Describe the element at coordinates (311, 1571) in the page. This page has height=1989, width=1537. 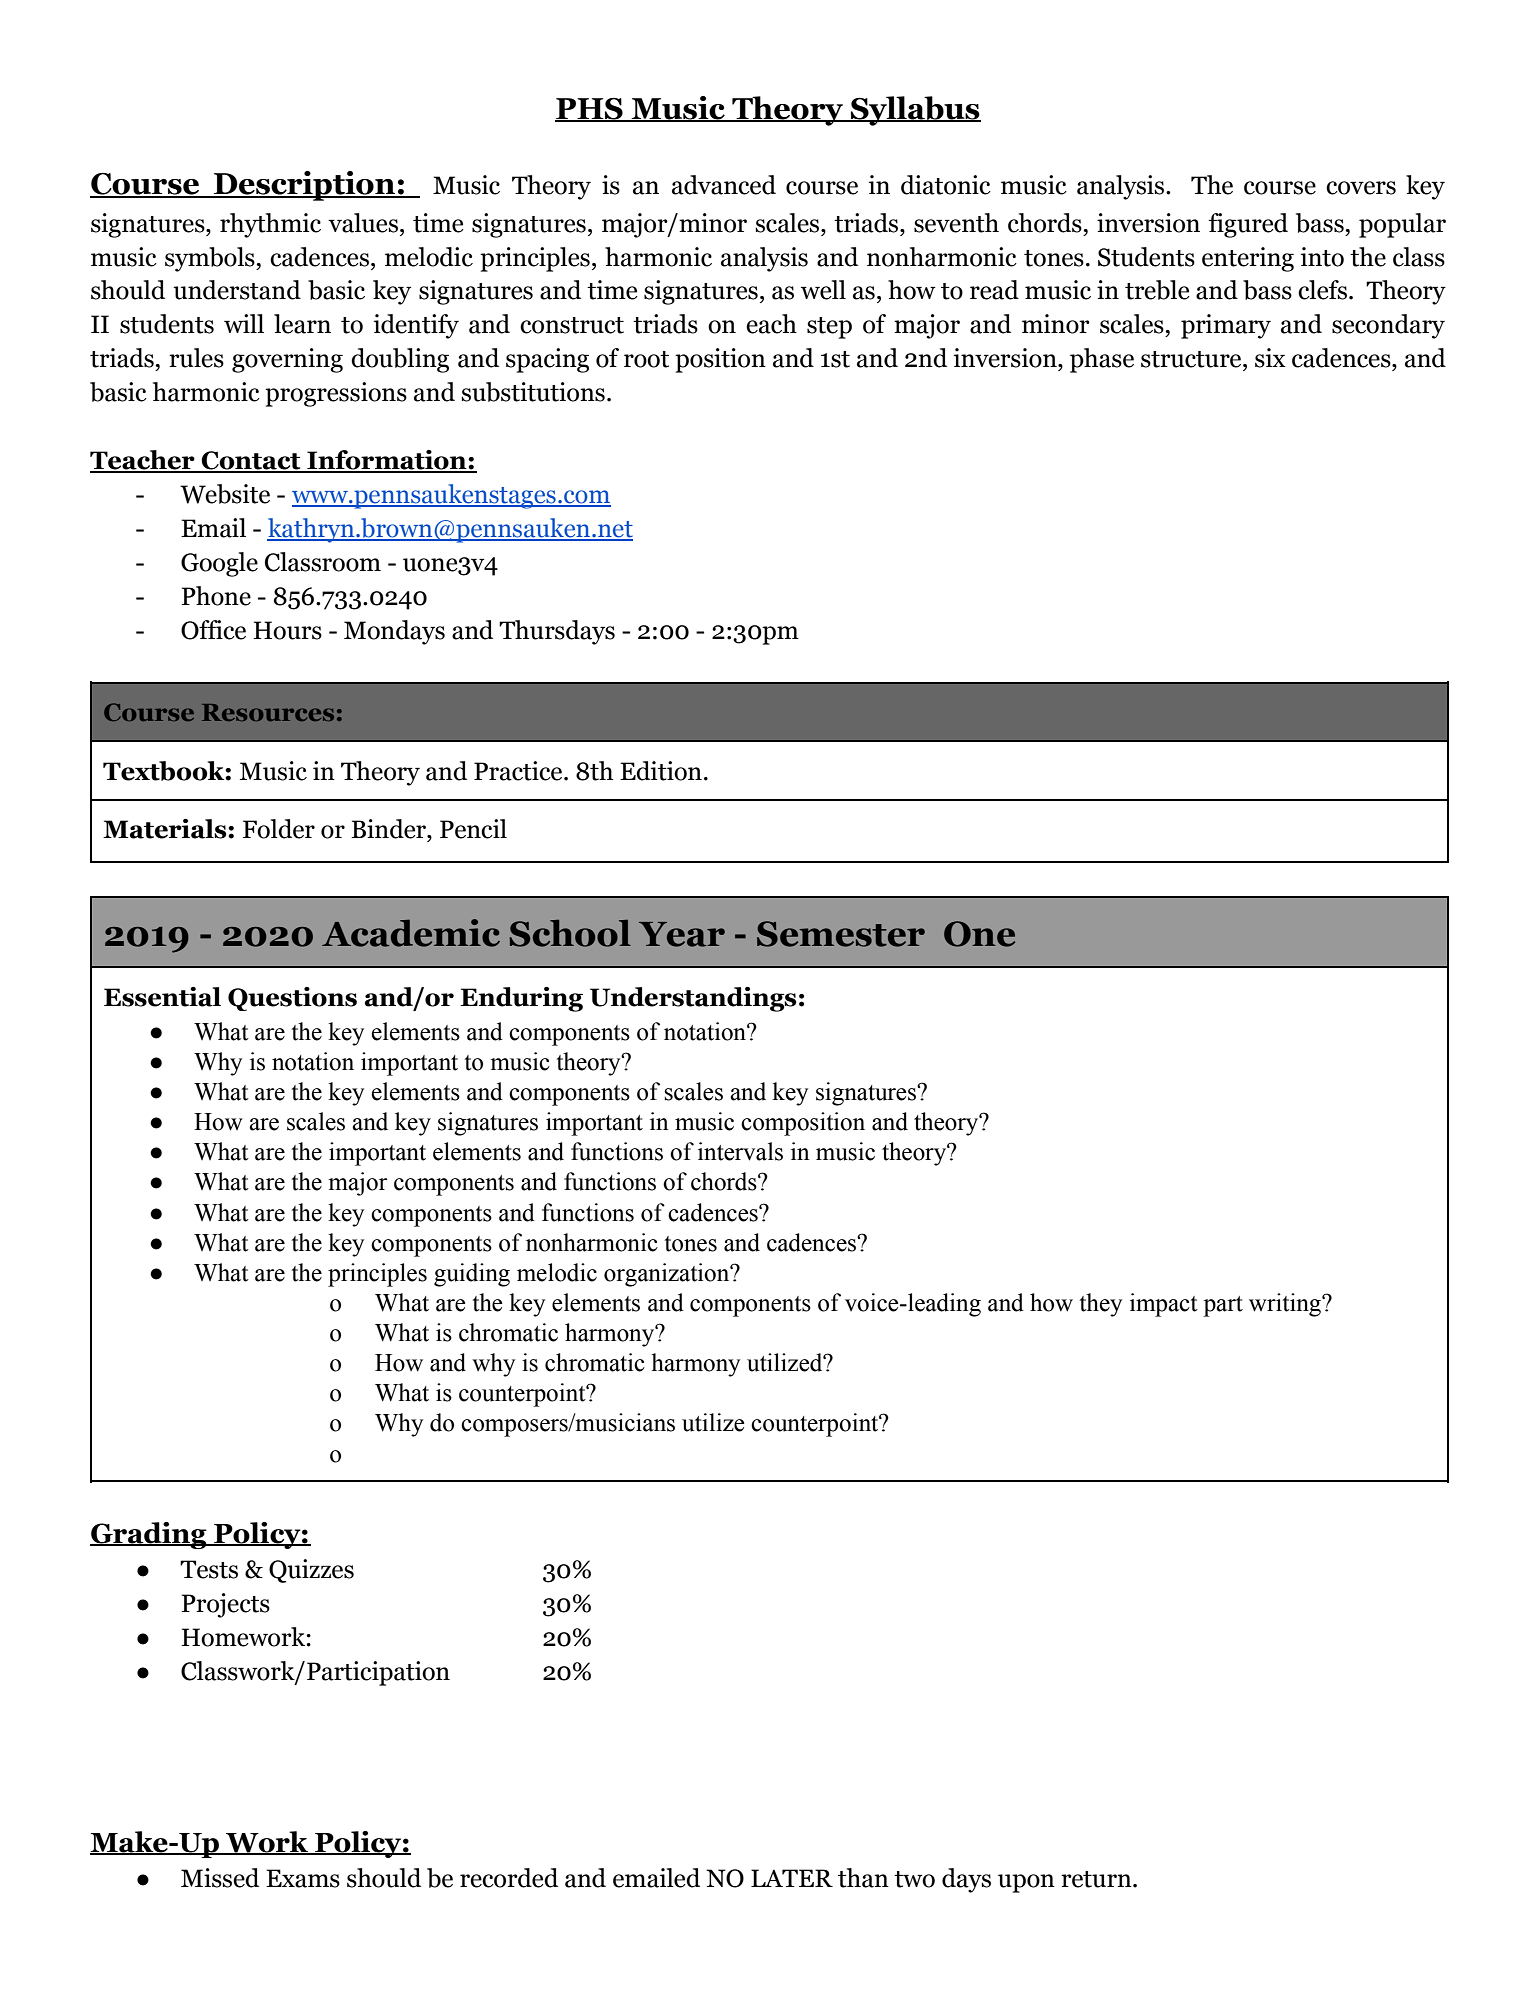
I see `Quizzes` at that location.
